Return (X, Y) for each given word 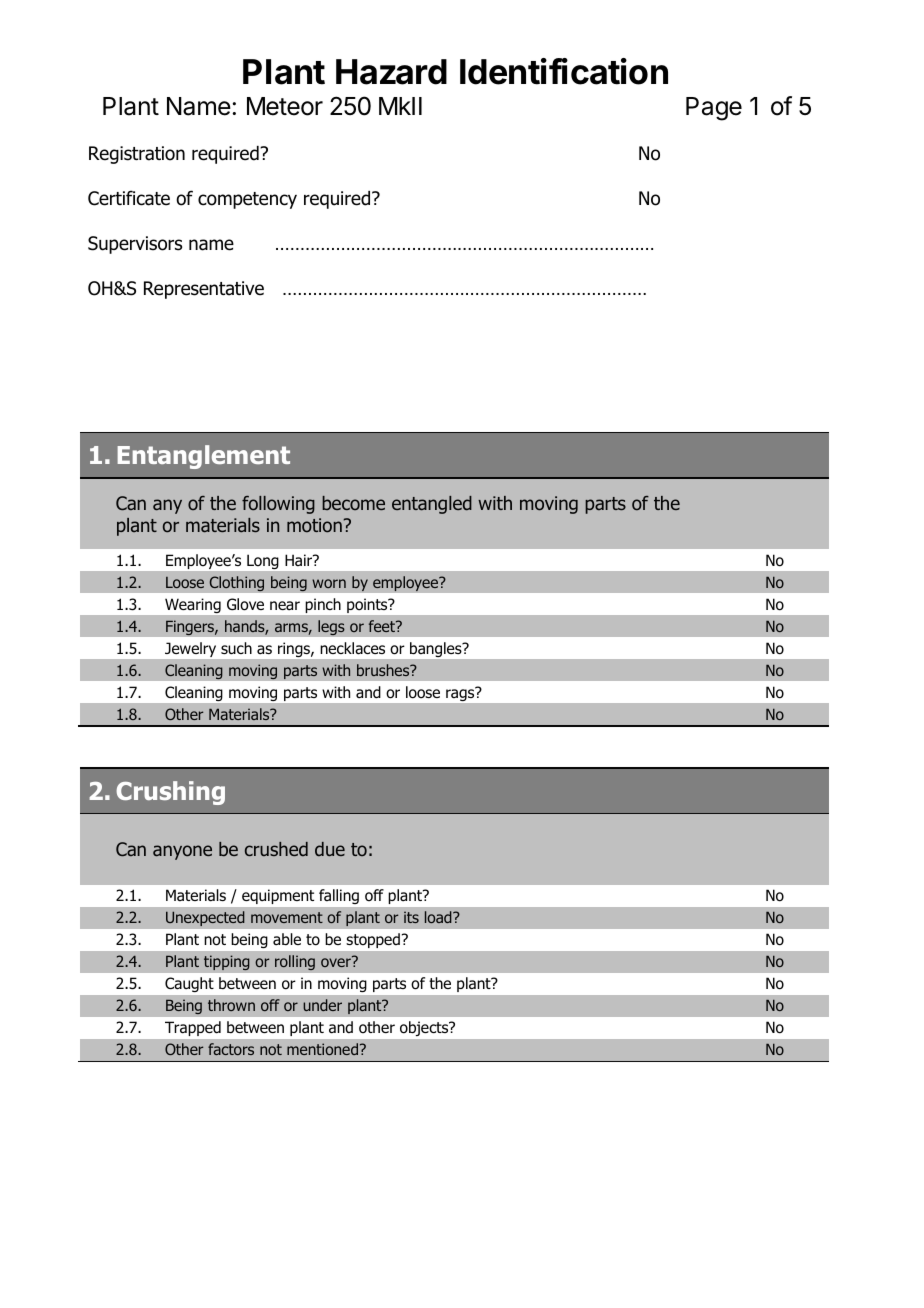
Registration (137, 155)
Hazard (391, 72)
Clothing (236, 584)
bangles (437, 649)
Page (714, 109)
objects (425, 1028)
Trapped (193, 1028)
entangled (432, 505)
